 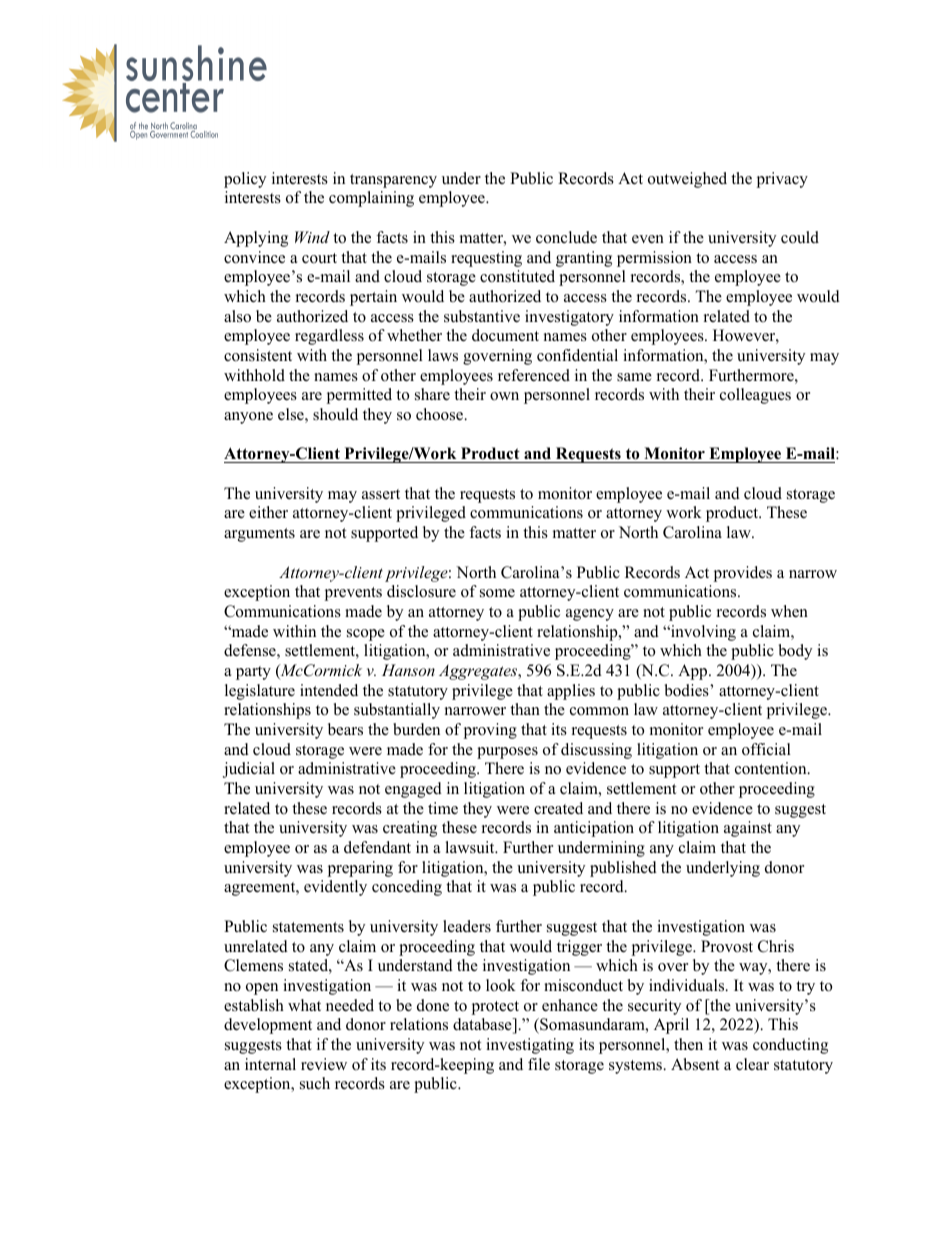 I want to click on some, so click(x=497, y=593).
